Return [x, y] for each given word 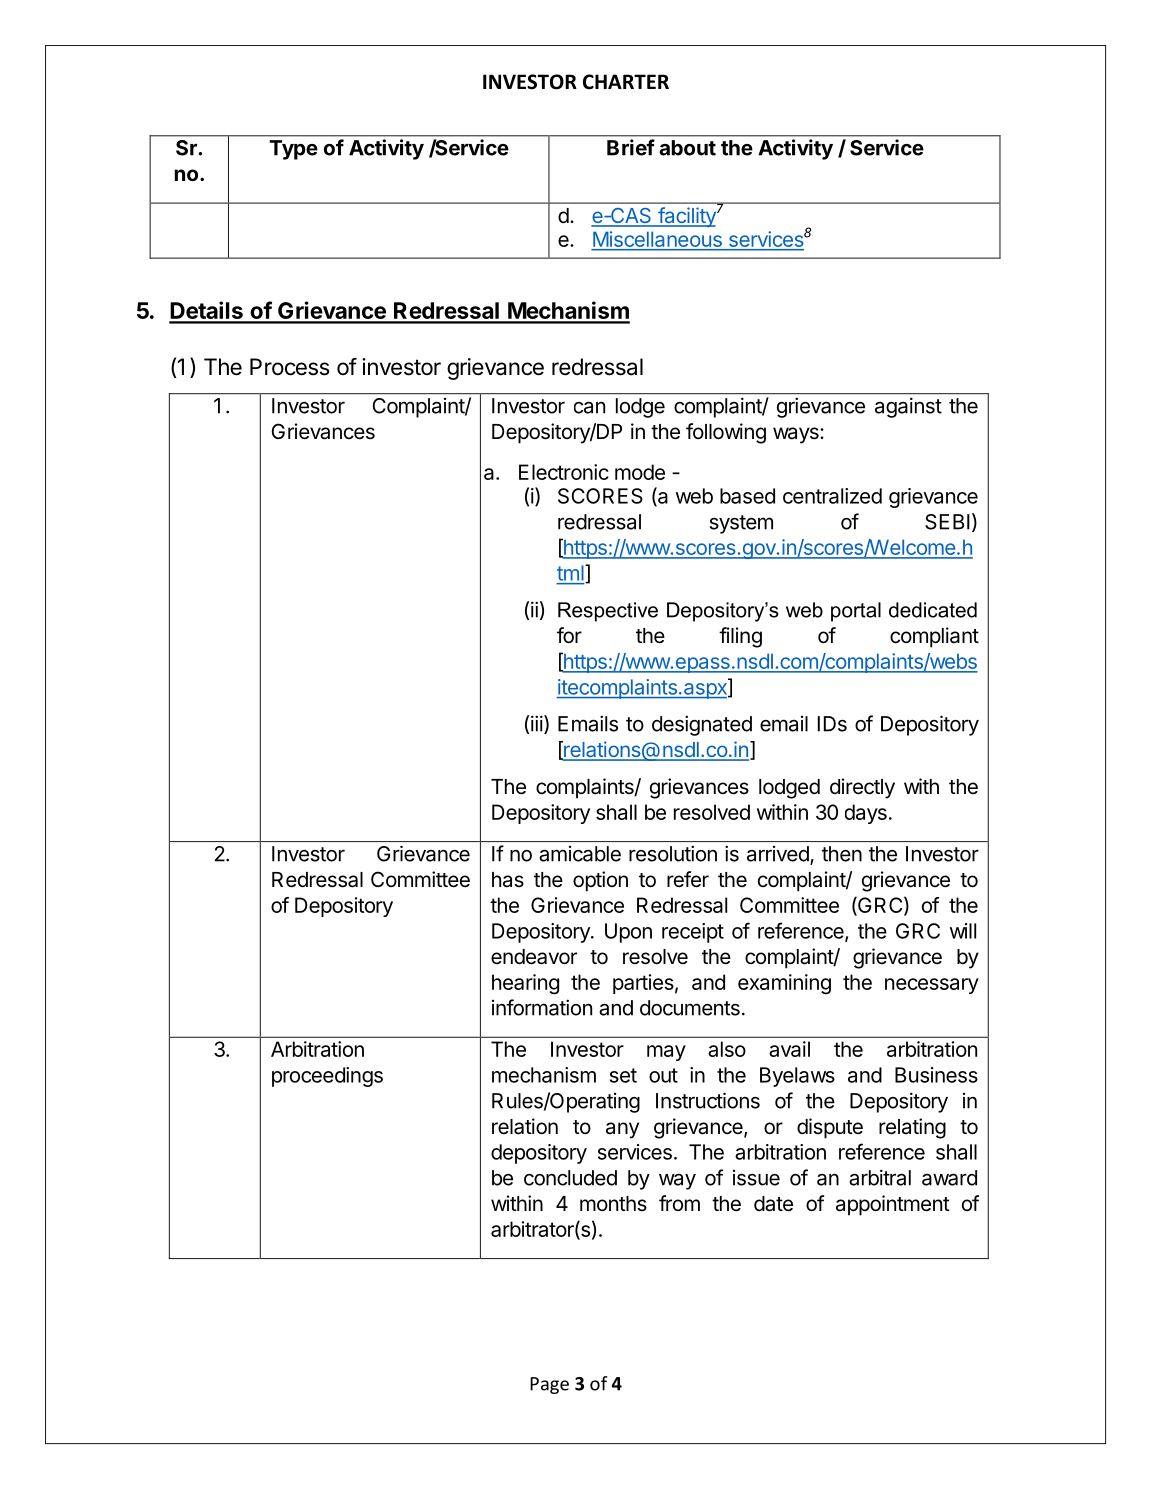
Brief [631, 147]
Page [549, 1385]
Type [293, 150]
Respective [608, 612]
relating [912, 1128]
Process [290, 367]
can [589, 408]
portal [856, 612]
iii [537, 723]
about [687, 148]
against [908, 407]
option [600, 881]
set [623, 1075]
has [508, 880]
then [842, 854]
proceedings [327, 1077]
